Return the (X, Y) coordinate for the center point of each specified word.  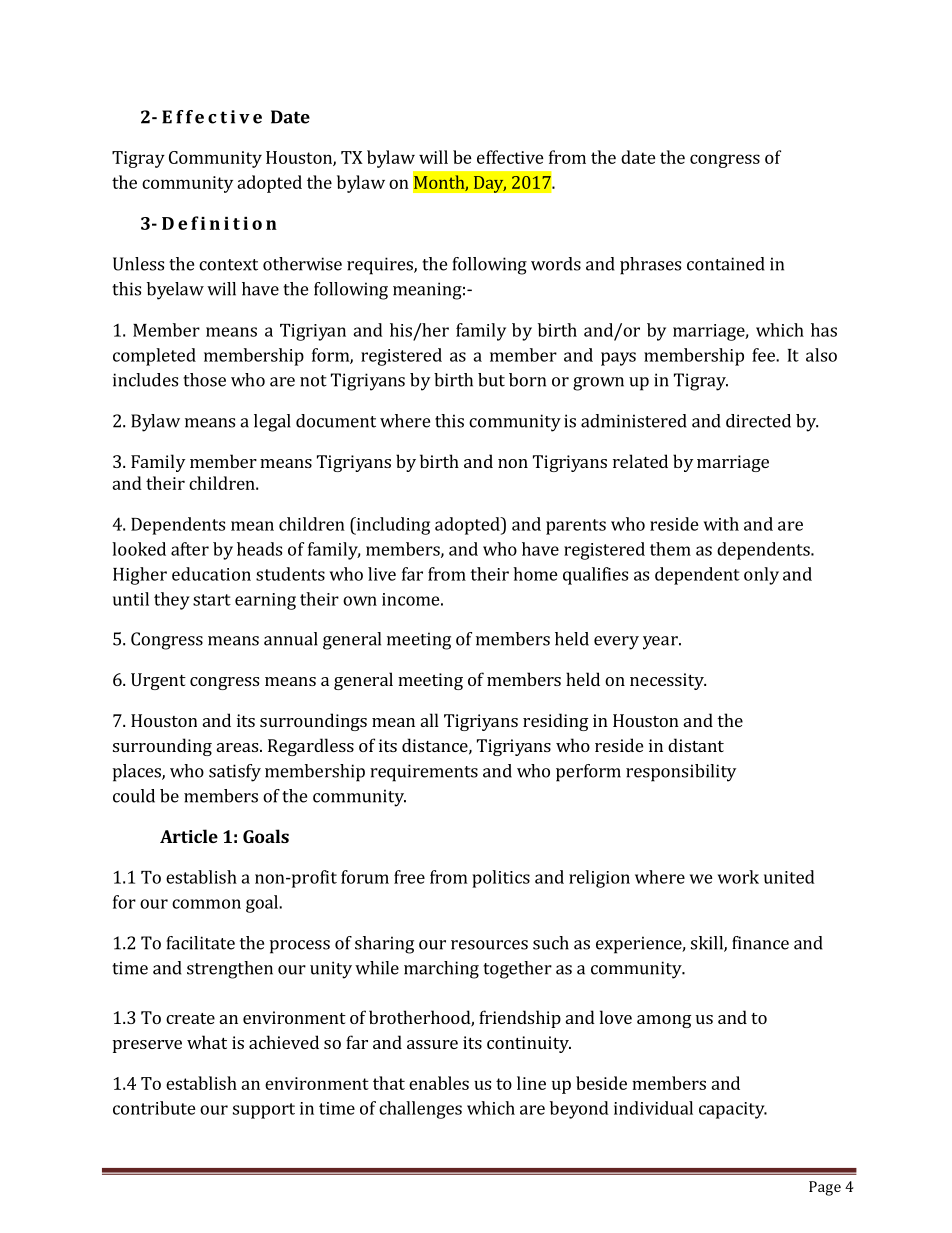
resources (489, 945)
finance (760, 943)
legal (272, 423)
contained (726, 264)
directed (758, 421)
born (527, 380)
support (264, 1111)
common (206, 904)
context (228, 265)
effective (510, 157)
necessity (668, 681)
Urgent (158, 681)
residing (556, 722)
